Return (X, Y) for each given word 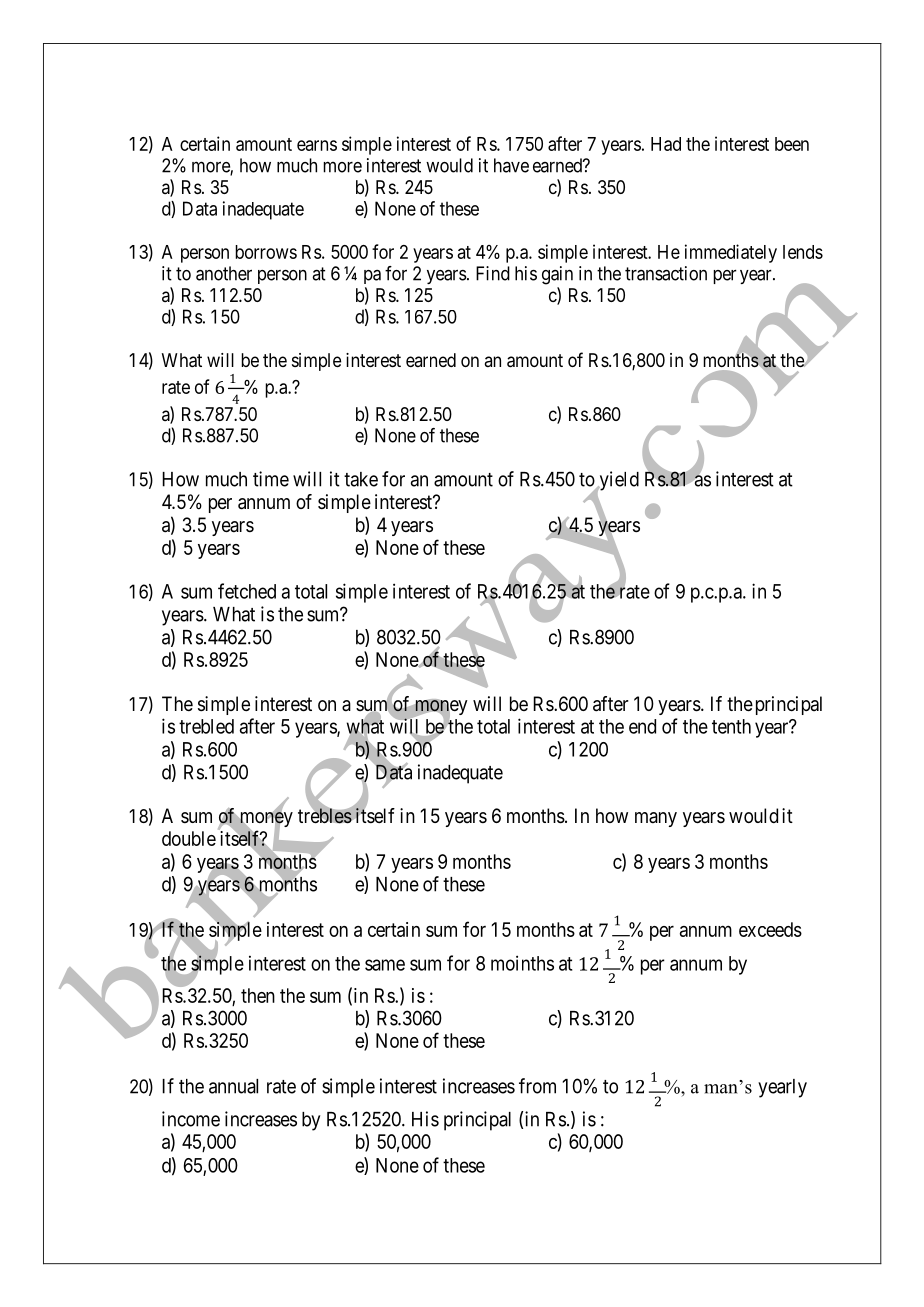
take (361, 479)
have (511, 165)
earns (317, 145)
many (656, 819)
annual (233, 1086)
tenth (731, 726)
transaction (666, 273)
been (792, 144)
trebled (206, 726)
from (537, 1086)
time (271, 479)
